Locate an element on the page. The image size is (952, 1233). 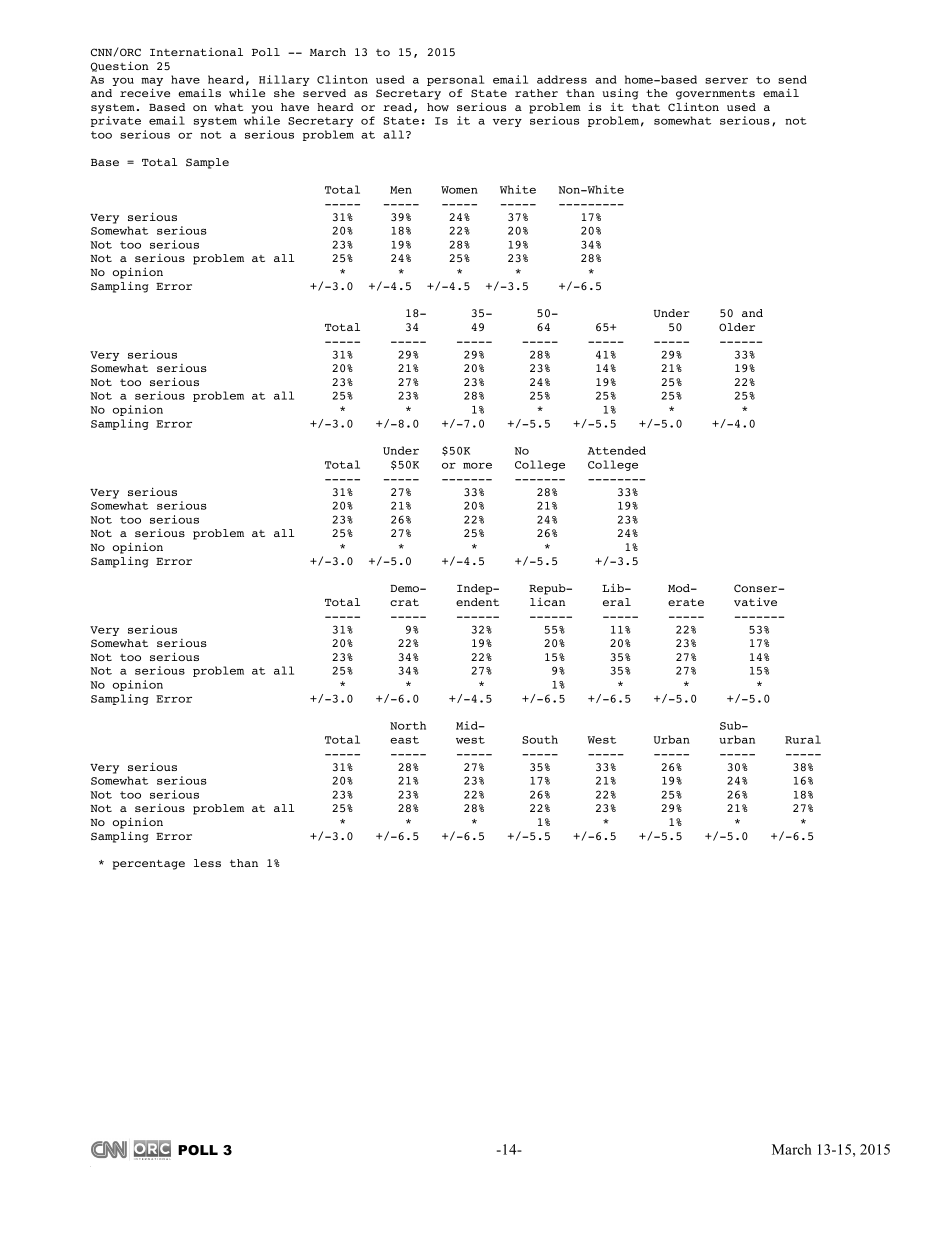
personal is located at coordinates (455, 80).
